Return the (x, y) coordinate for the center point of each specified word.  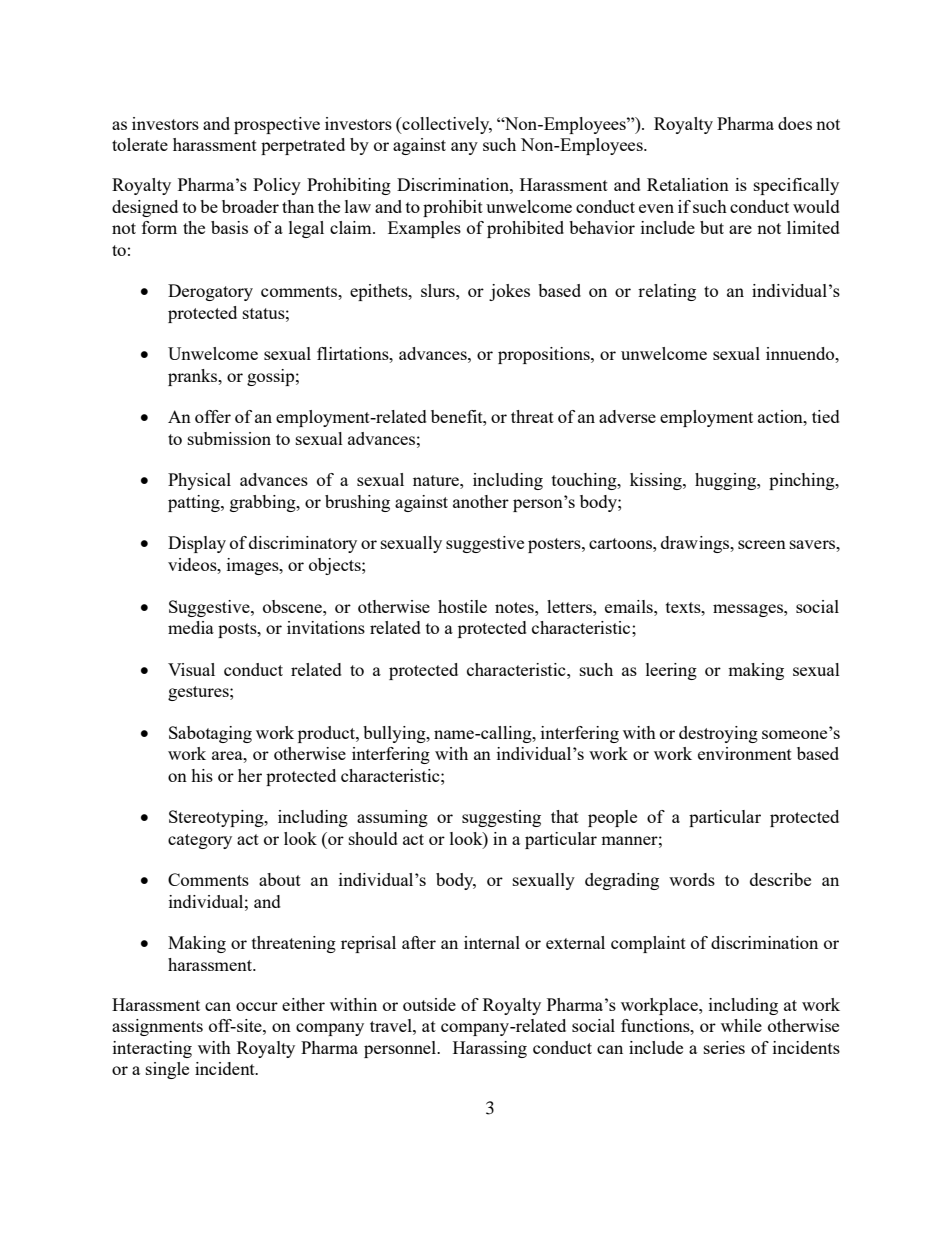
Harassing (490, 1049)
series (724, 1047)
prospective (277, 125)
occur (257, 1006)
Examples (424, 229)
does (795, 123)
